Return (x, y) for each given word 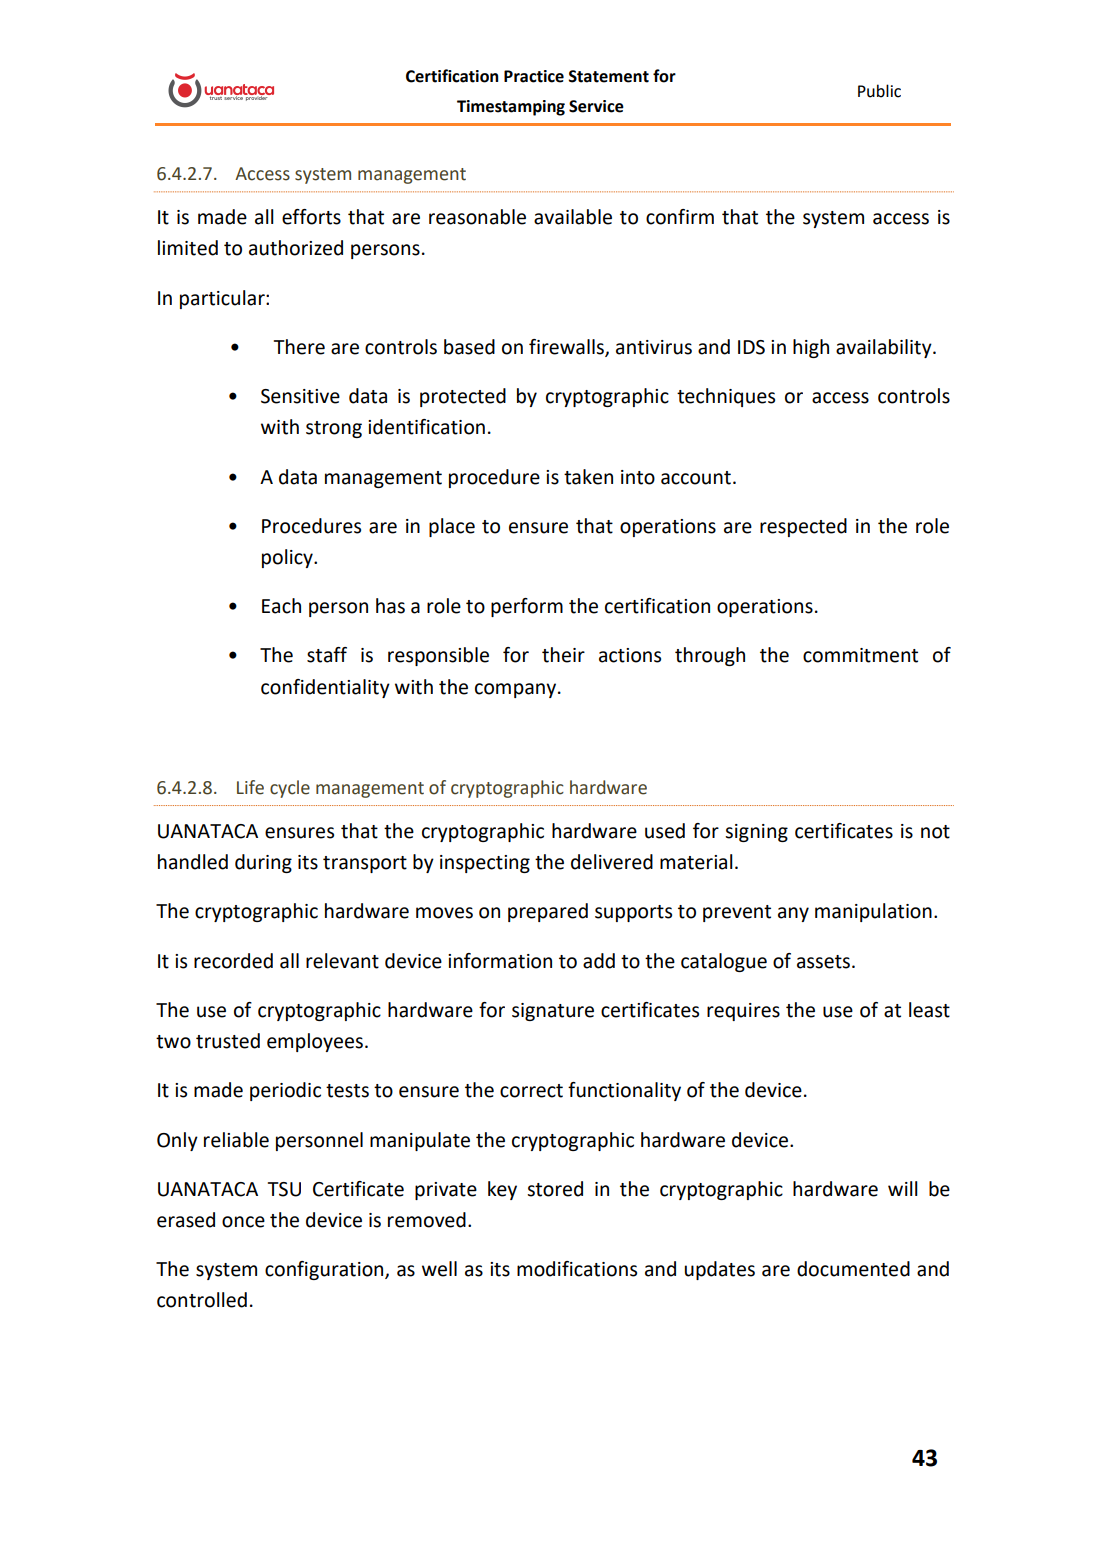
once (243, 1222)
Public (879, 91)
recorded (233, 961)
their (563, 655)
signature (553, 1012)
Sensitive (300, 396)
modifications (577, 1269)
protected (463, 397)
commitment (860, 655)
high (811, 348)
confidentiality (325, 688)
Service (596, 106)
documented (853, 1269)
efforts (311, 217)
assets (825, 962)
